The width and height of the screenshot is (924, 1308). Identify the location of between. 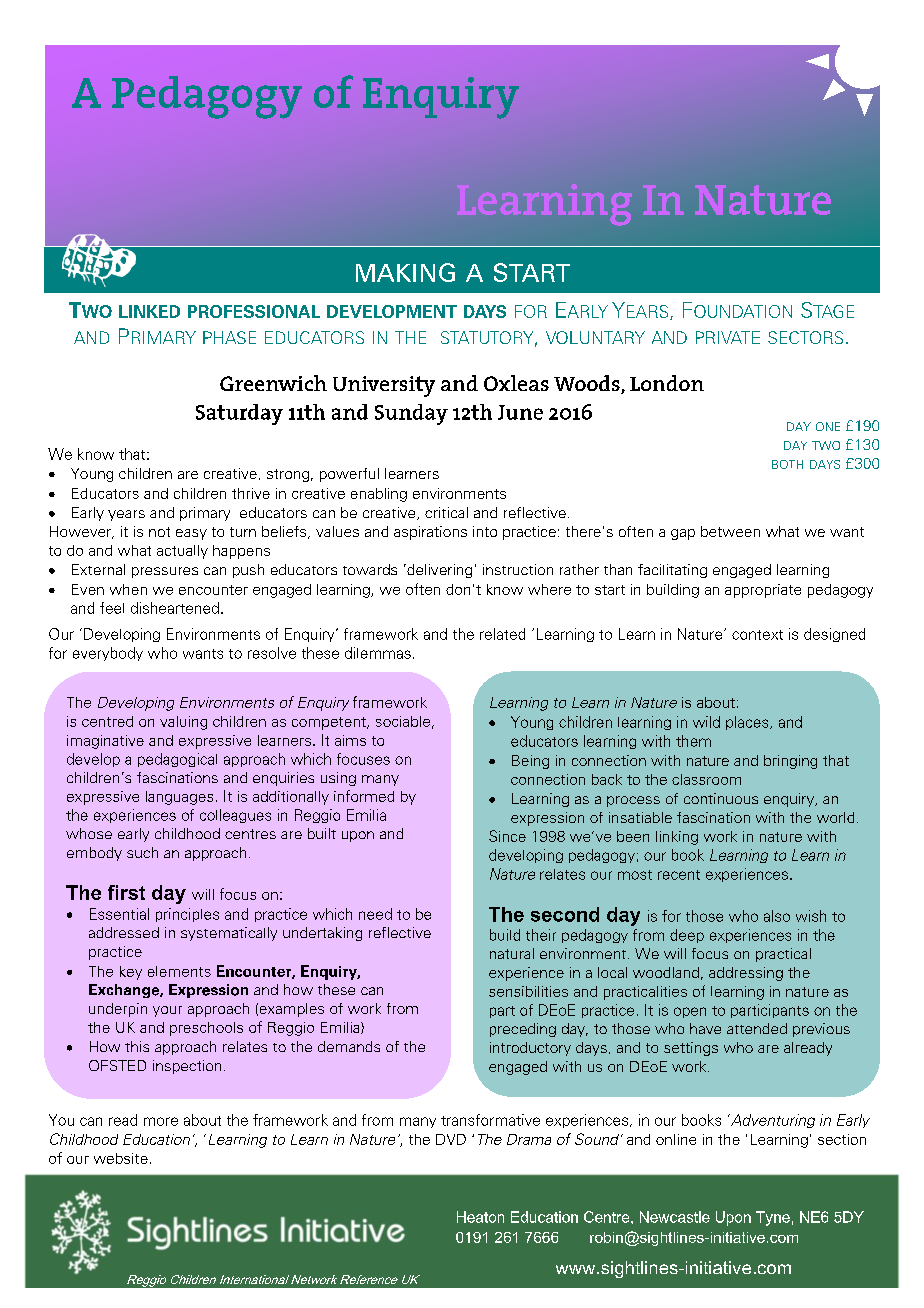
(730, 531).
